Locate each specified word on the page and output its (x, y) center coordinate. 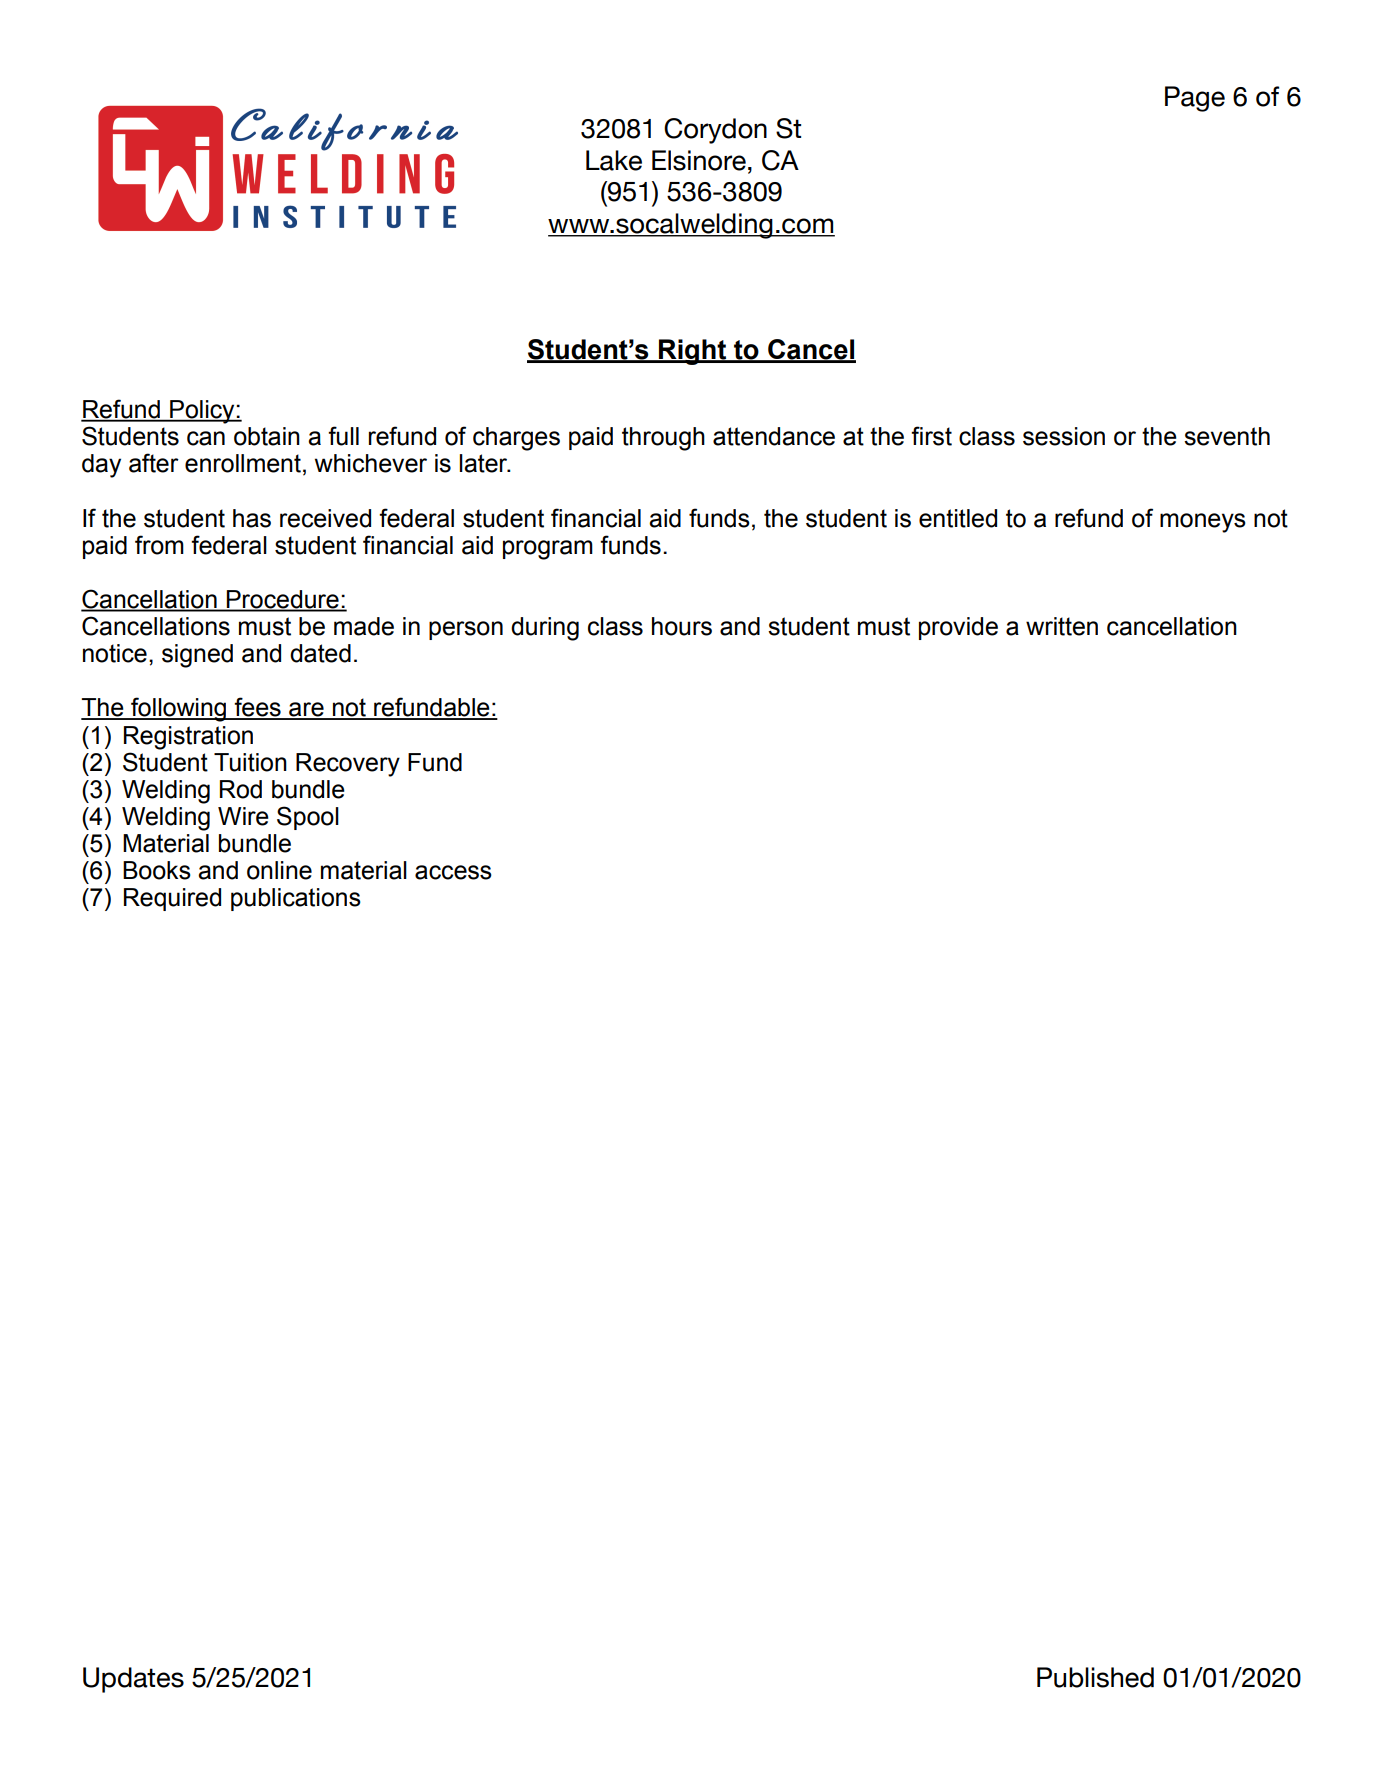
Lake (614, 160)
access (453, 872)
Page (1195, 99)
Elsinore (699, 160)
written (1062, 626)
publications (296, 899)
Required (172, 899)
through (663, 439)
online (279, 870)
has (252, 518)
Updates (133, 1680)
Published (1095, 1677)
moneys (1203, 523)
